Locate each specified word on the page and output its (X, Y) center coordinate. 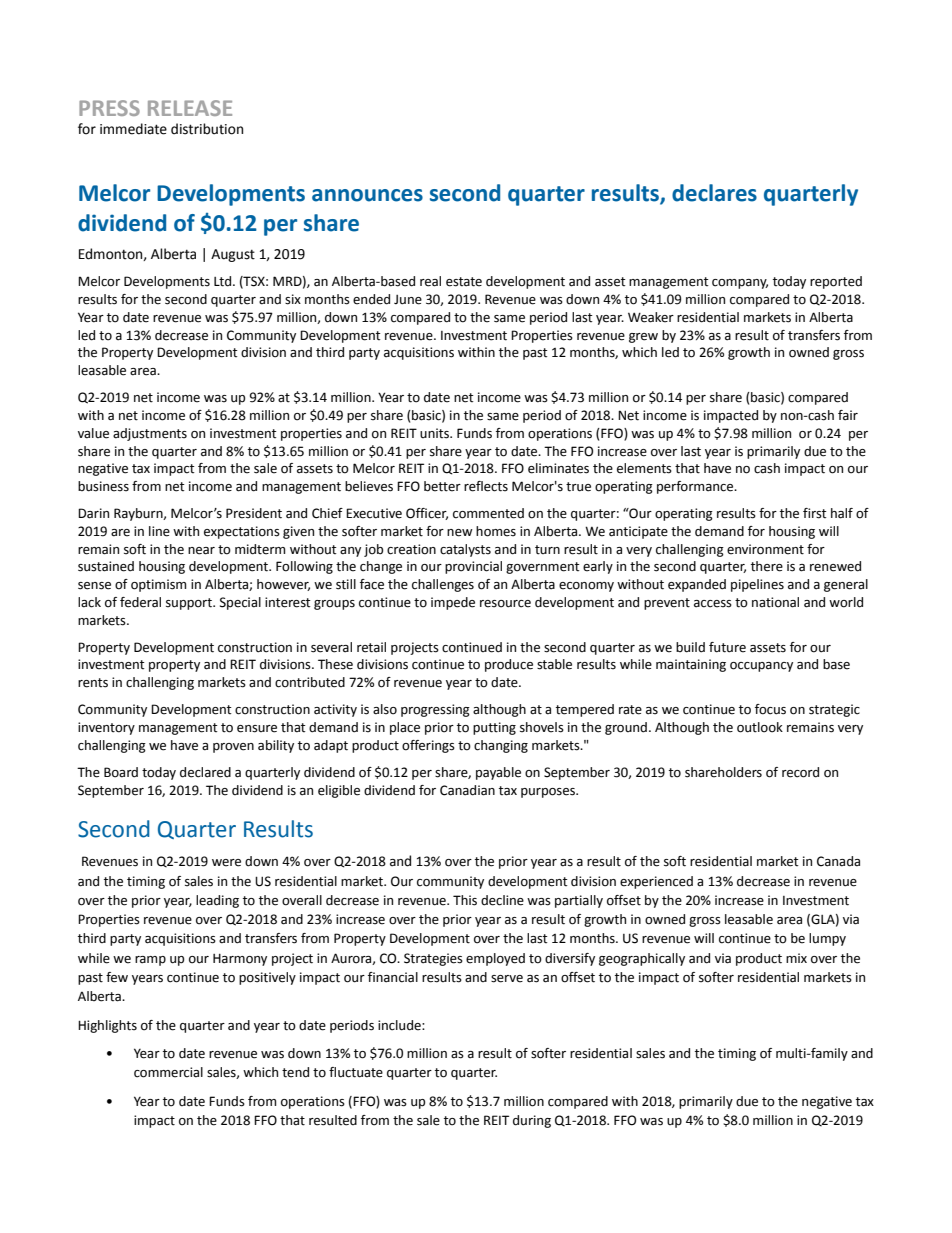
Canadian (467, 790)
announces (367, 195)
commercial (168, 1072)
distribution (207, 129)
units (435, 433)
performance (696, 487)
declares (714, 193)
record (800, 772)
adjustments (150, 434)
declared (205, 772)
